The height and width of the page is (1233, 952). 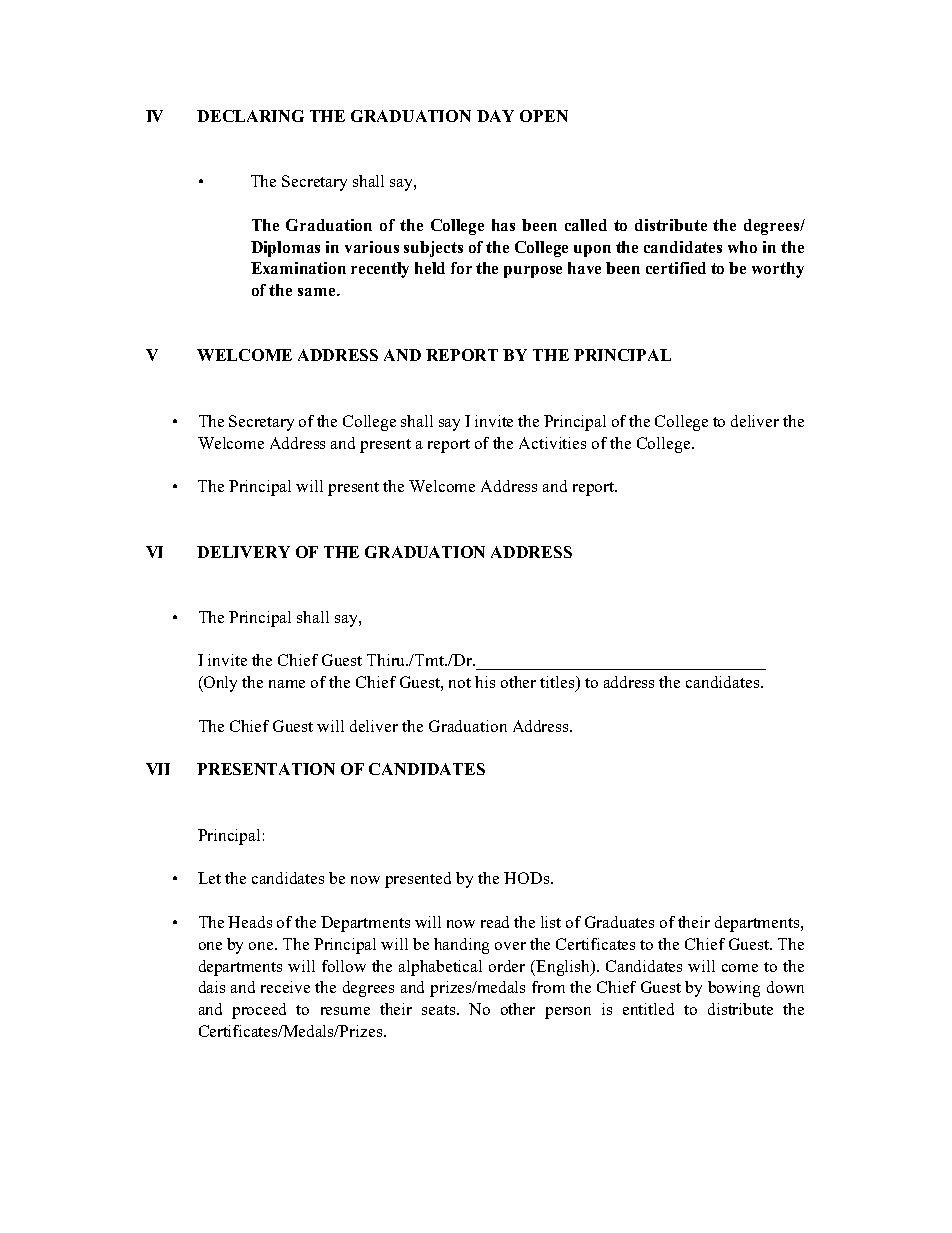 What do you see at coordinates (440, 968) in the page?
I see `alphabetical` at bounding box center [440, 968].
